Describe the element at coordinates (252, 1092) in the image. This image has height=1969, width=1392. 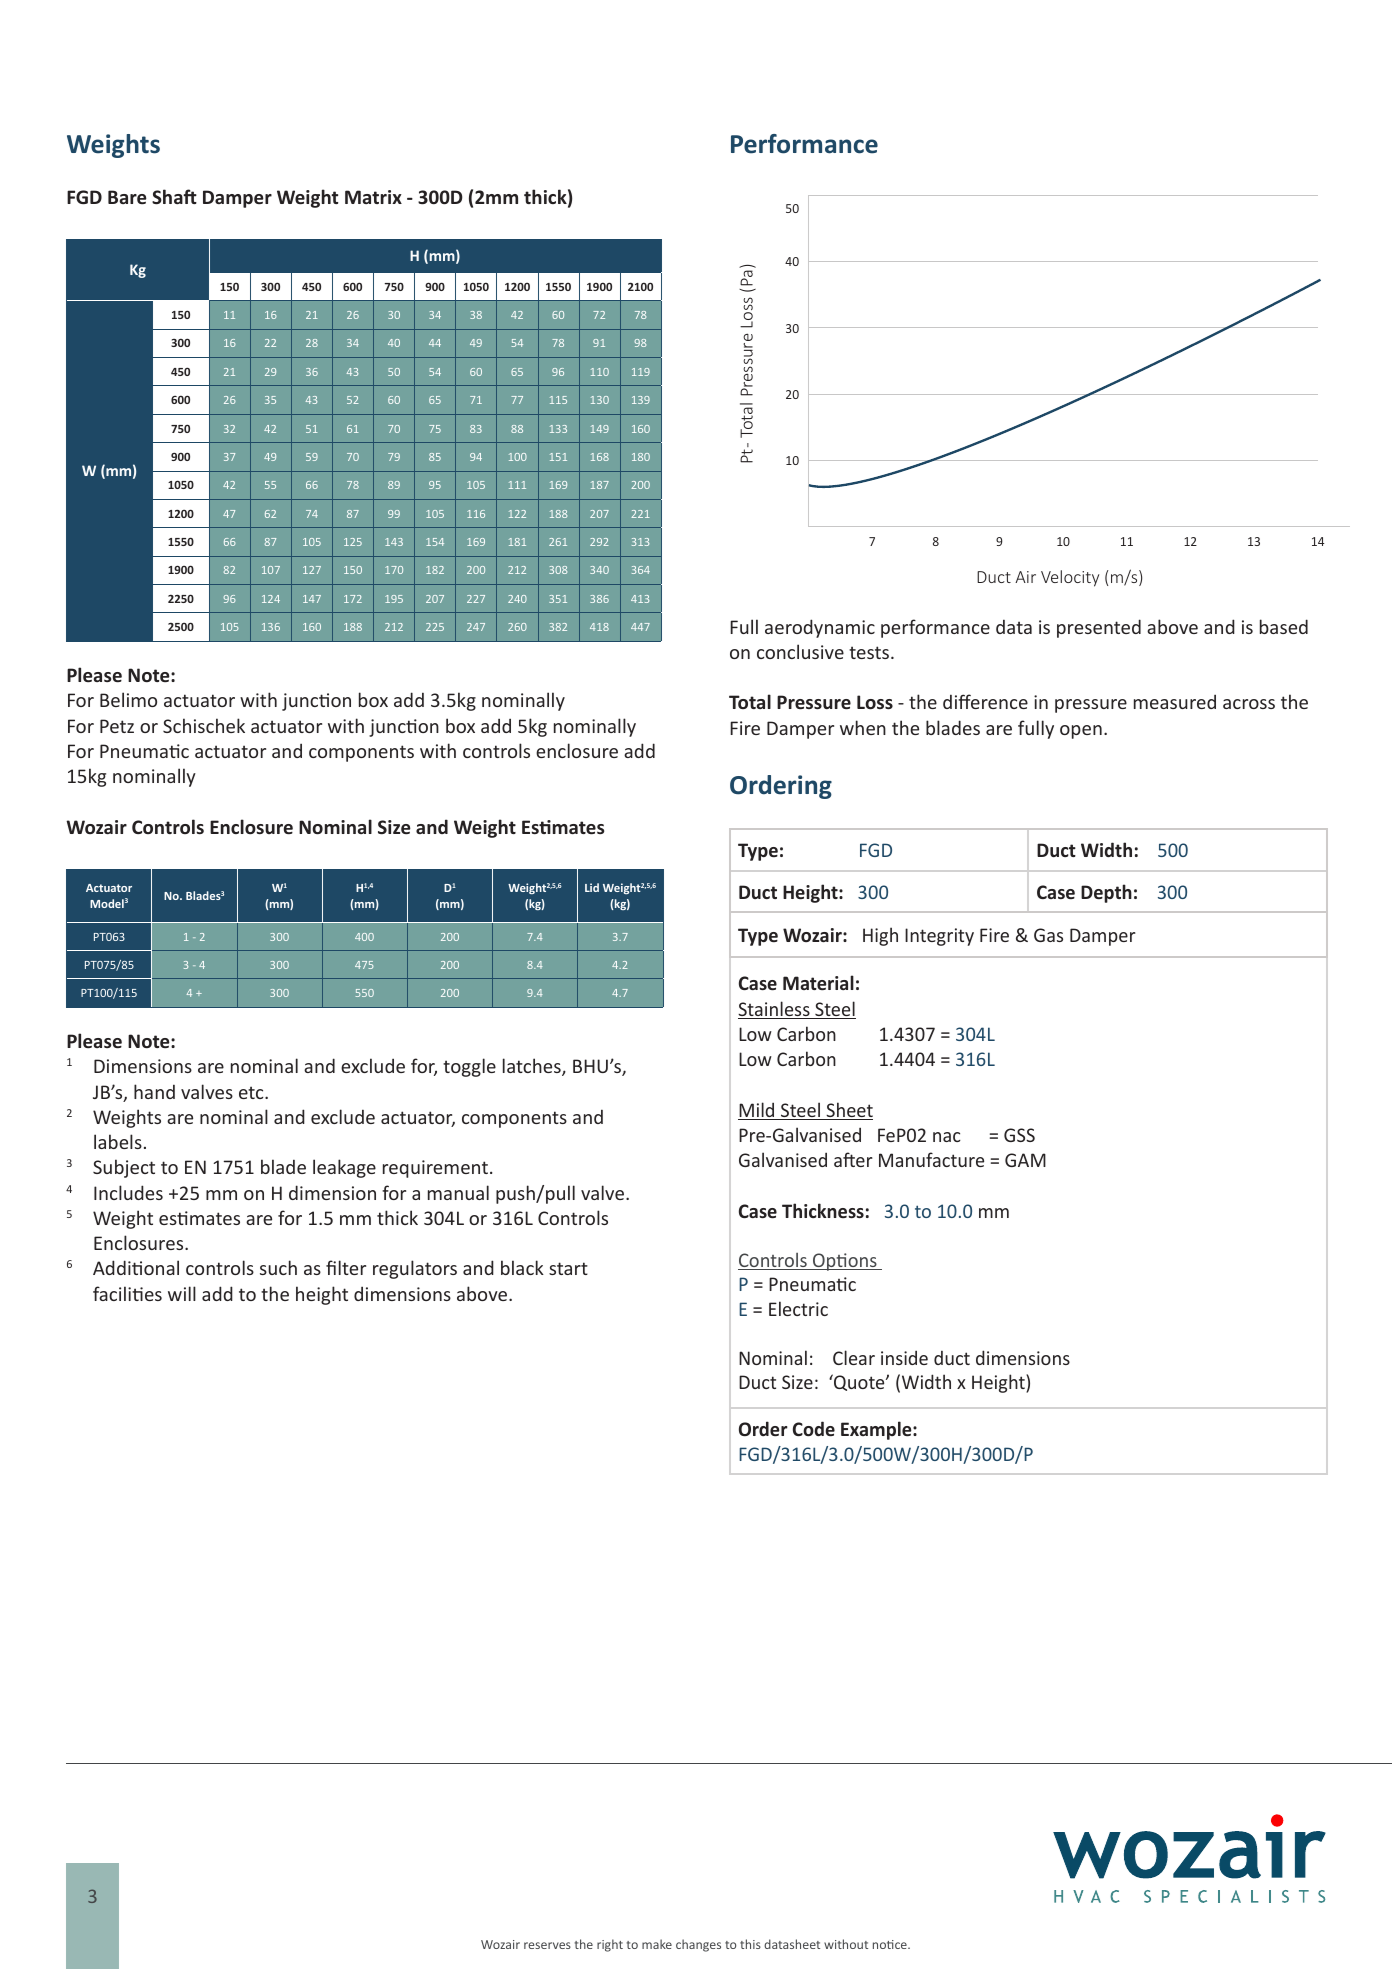
I see `etc` at that location.
